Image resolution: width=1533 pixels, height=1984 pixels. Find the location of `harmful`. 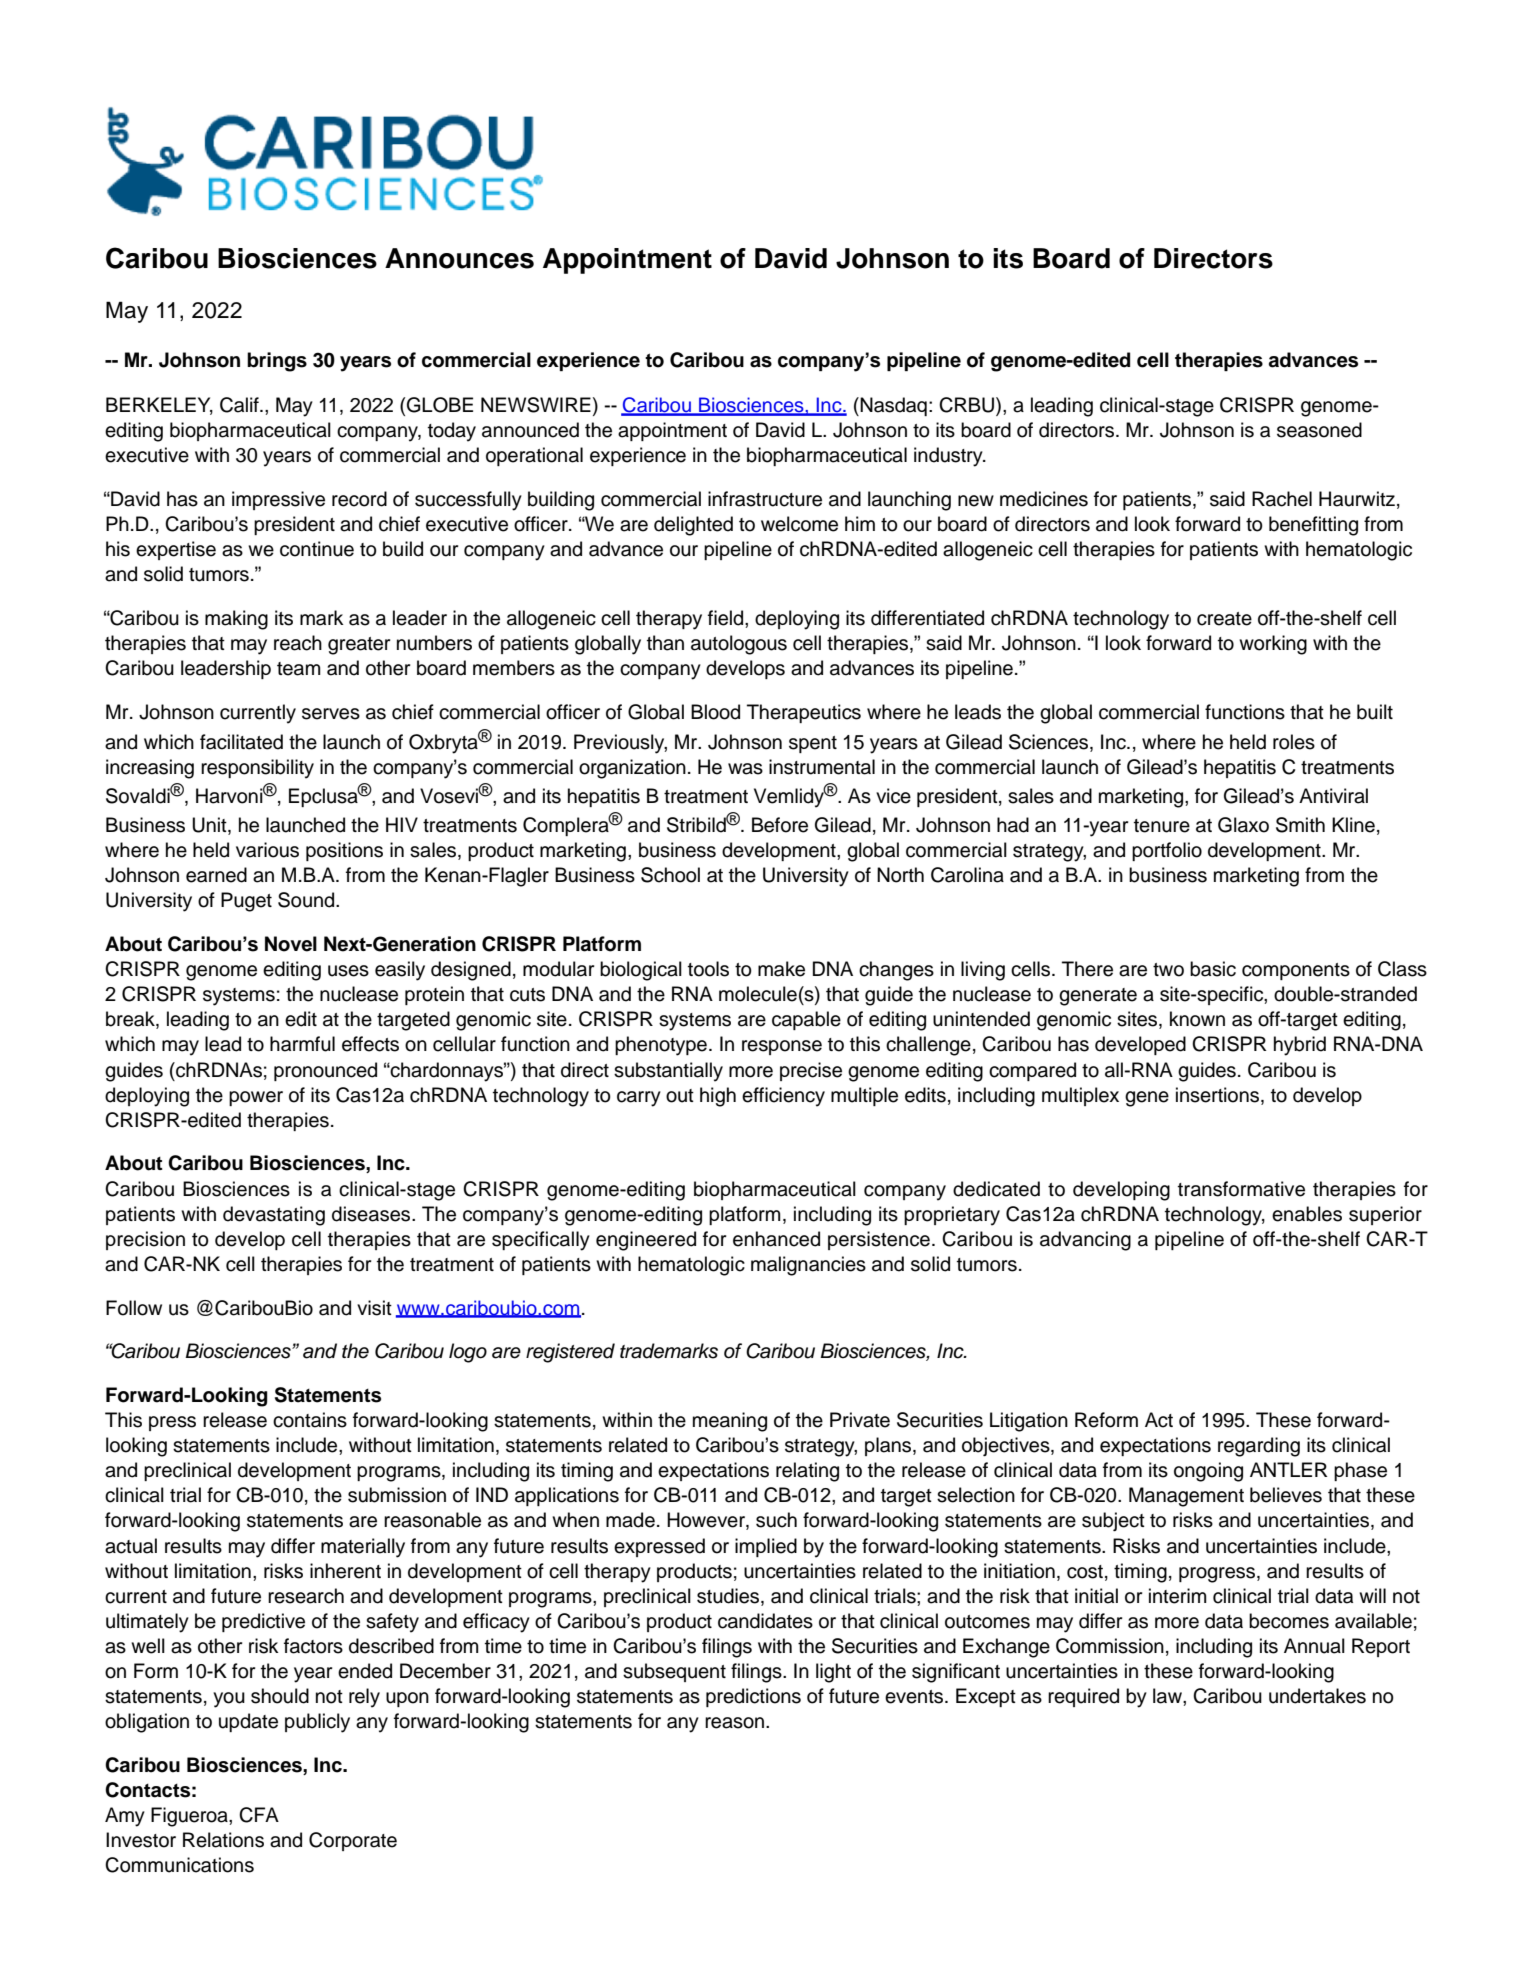

harmful is located at coordinates (302, 1044).
